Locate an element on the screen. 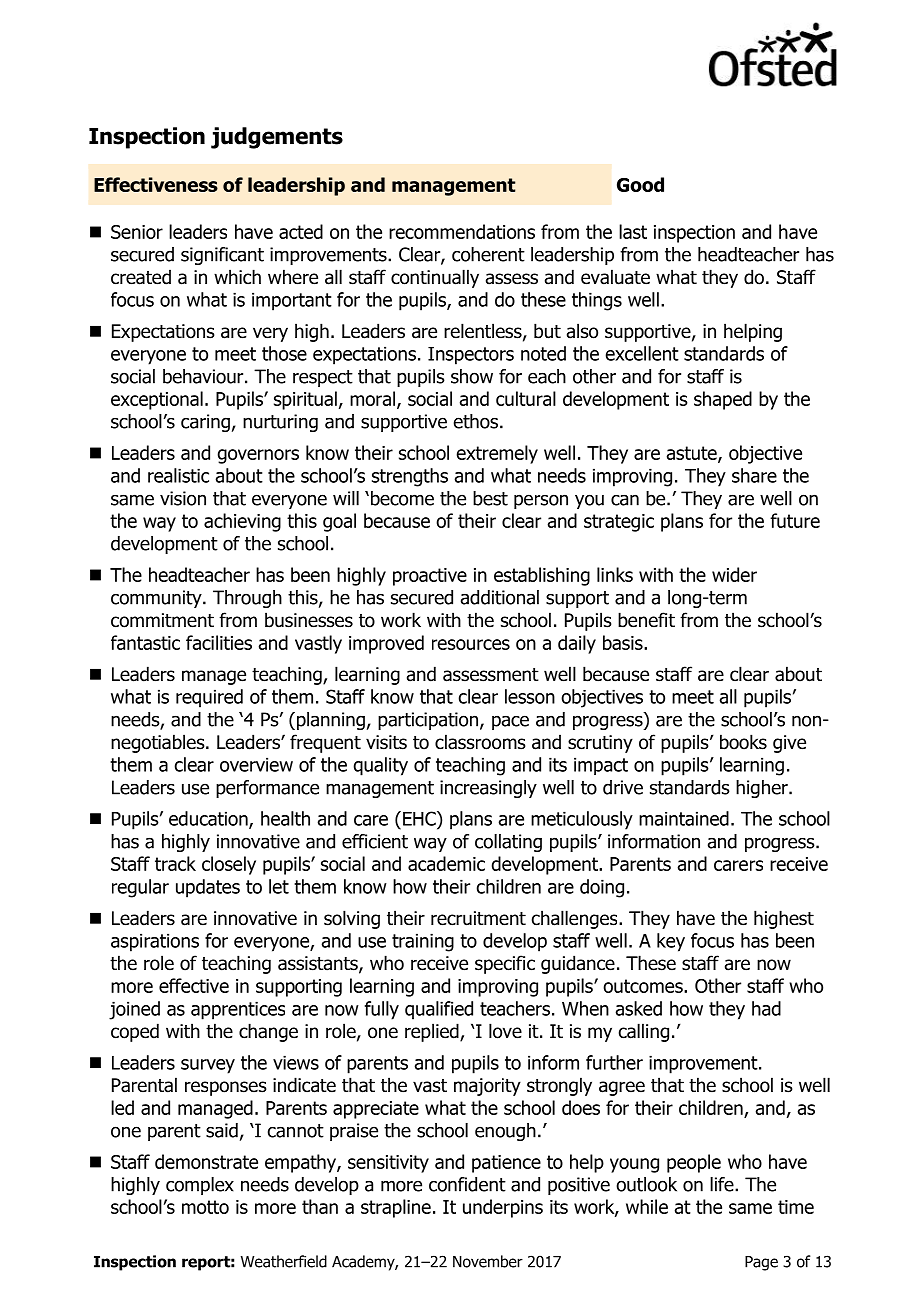 The height and width of the screenshot is (1310, 924). recommendations is located at coordinates (462, 231).
